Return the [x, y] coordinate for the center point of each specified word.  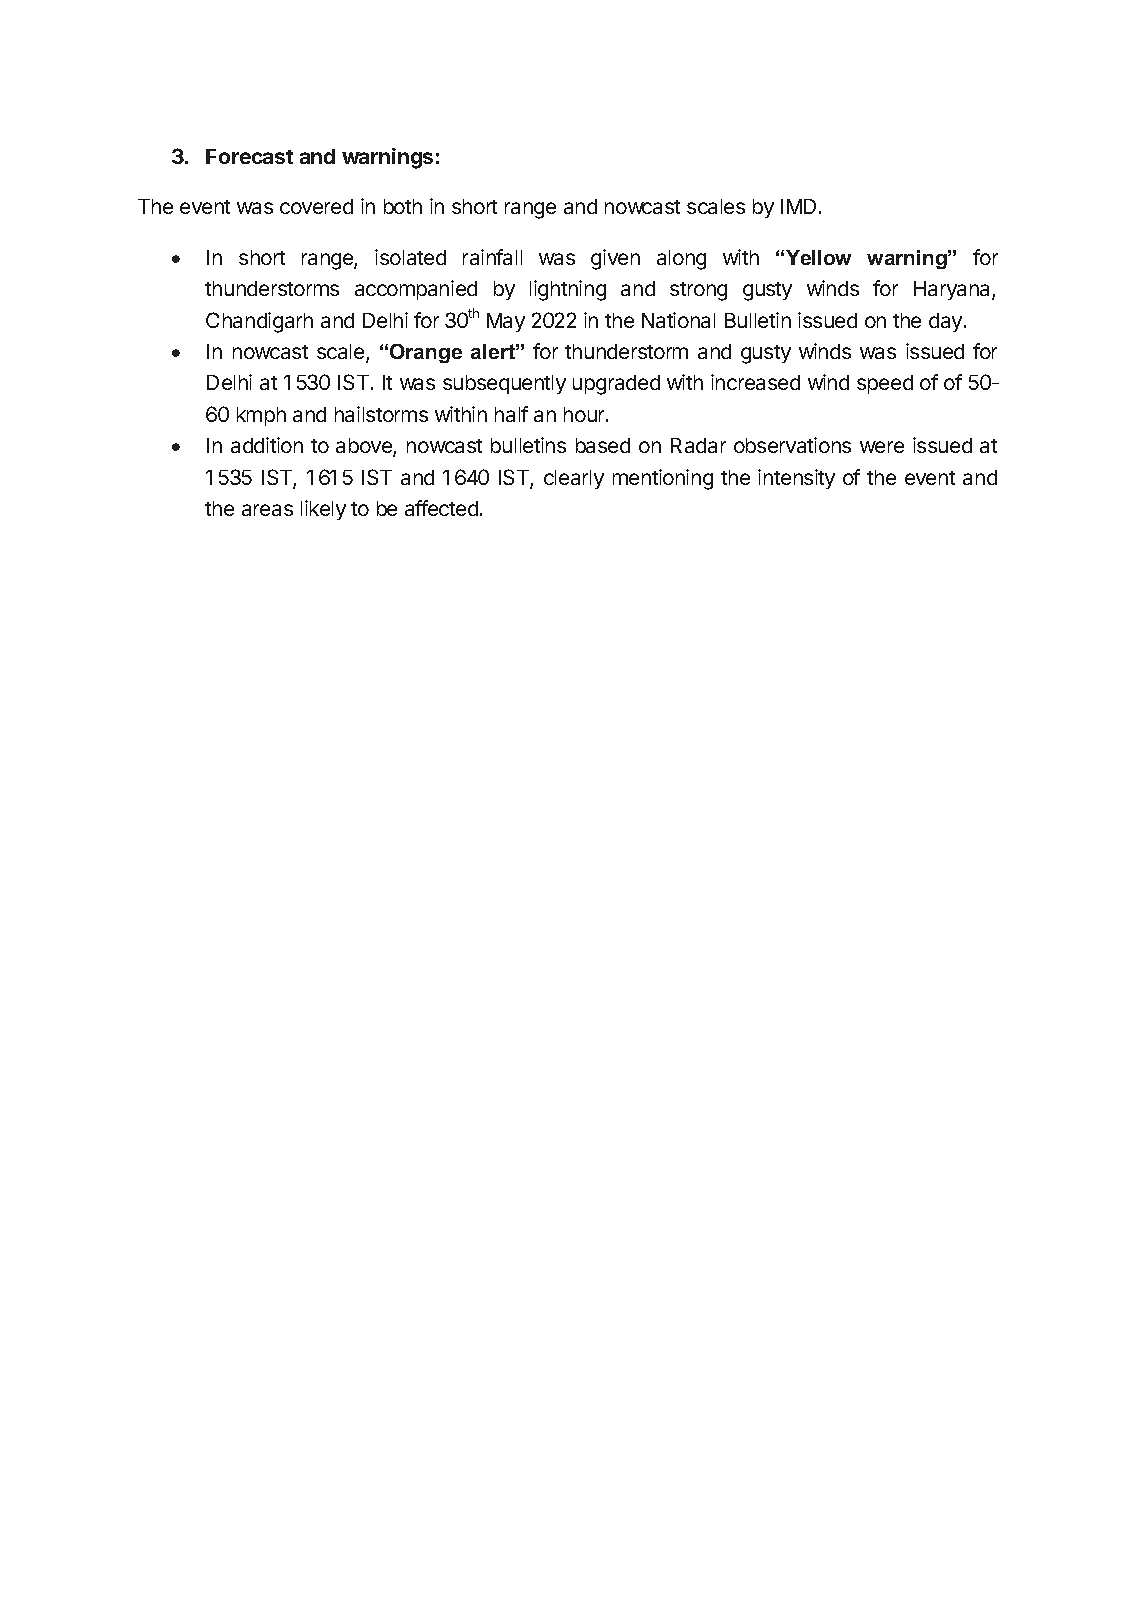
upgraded [616, 385]
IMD [798, 206]
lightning [568, 290]
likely [323, 510]
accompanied [416, 290]
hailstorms [381, 414]
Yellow [818, 257]
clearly [574, 479]
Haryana [953, 290]
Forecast [249, 156]
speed [885, 384]
